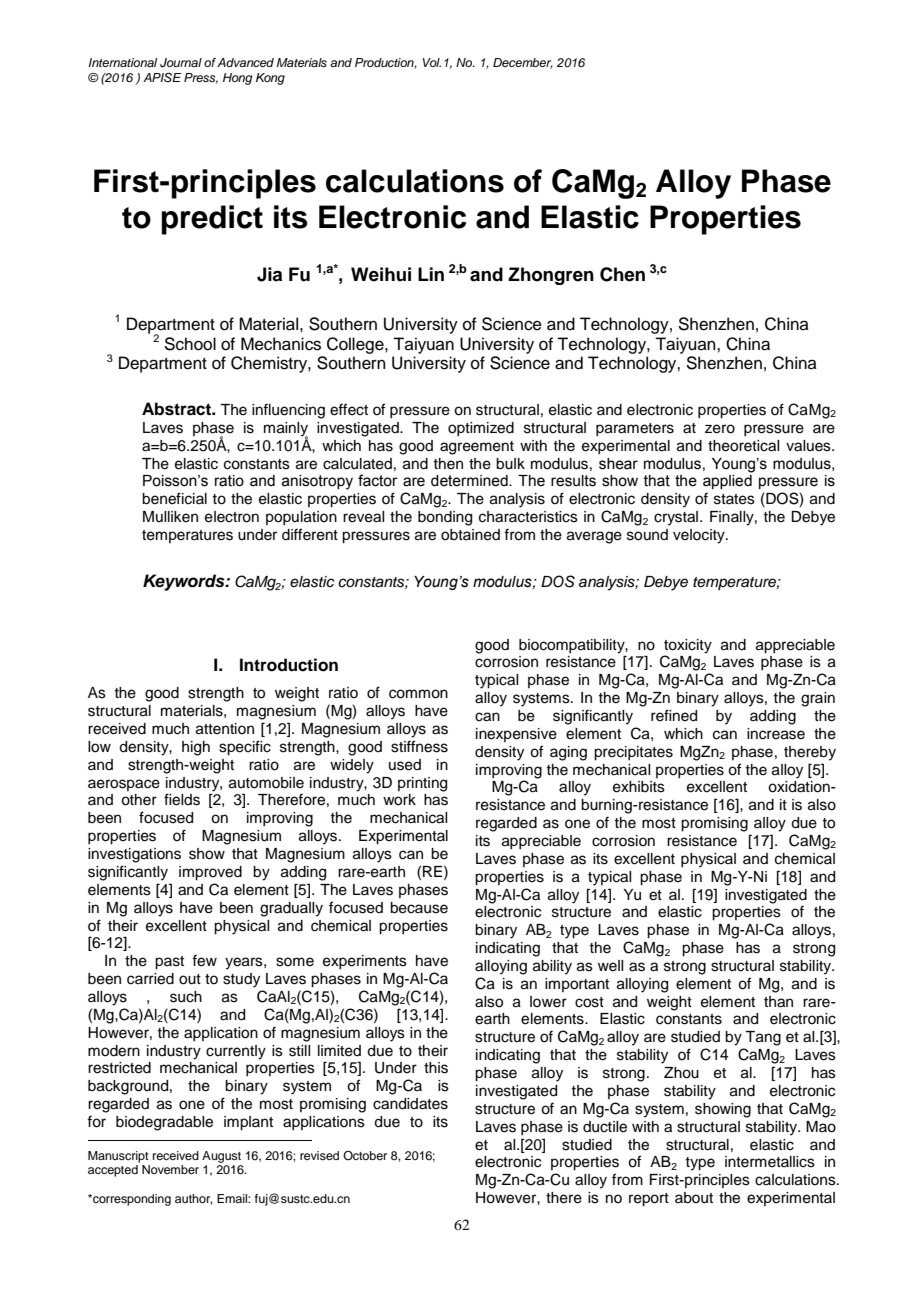  Describe the element at coordinates (190, 344) in the screenshot. I see `School` at that location.
